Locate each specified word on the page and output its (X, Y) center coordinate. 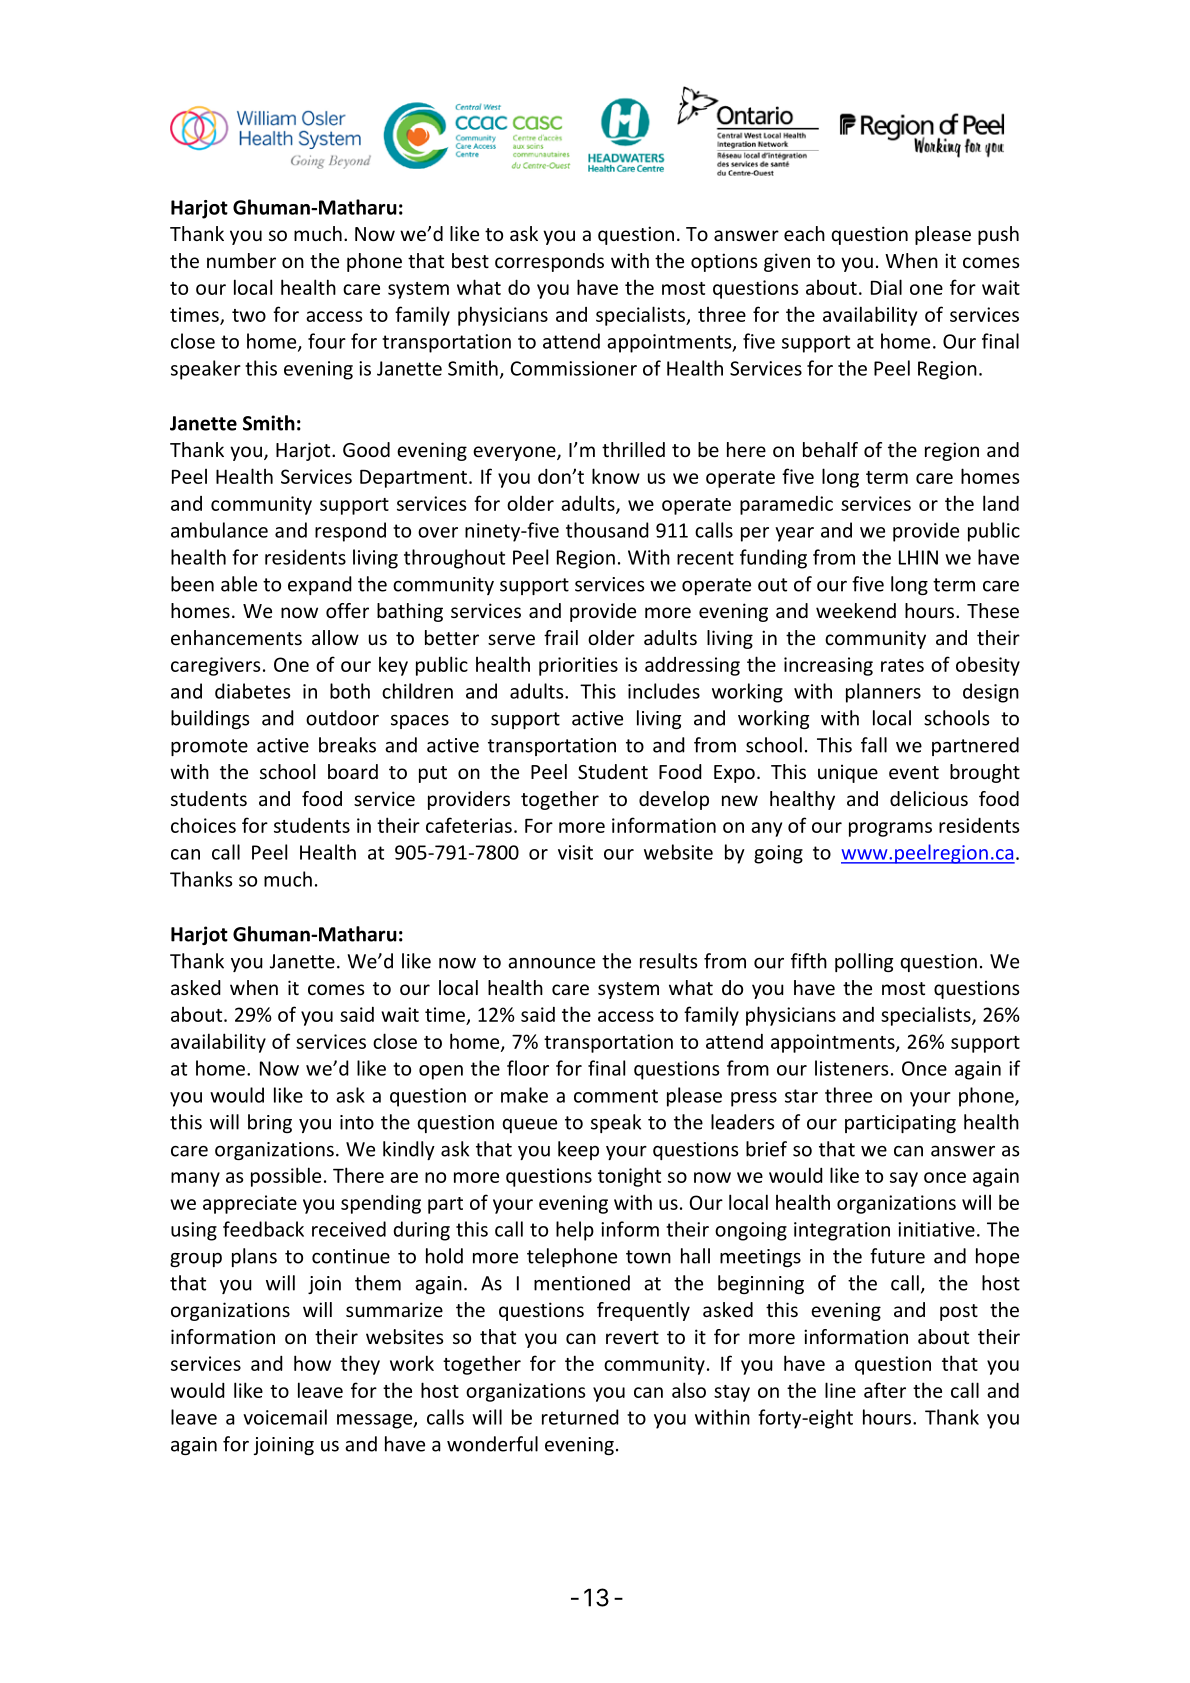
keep (578, 1150)
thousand (607, 530)
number (241, 260)
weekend (856, 610)
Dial (886, 287)
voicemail (285, 1417)
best (470, 260)
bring (270, 1123)
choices (203, 825)
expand (320, 585)
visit (575, 852)
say (904, 1179)
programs (890, 829)
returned (580, 1417)
